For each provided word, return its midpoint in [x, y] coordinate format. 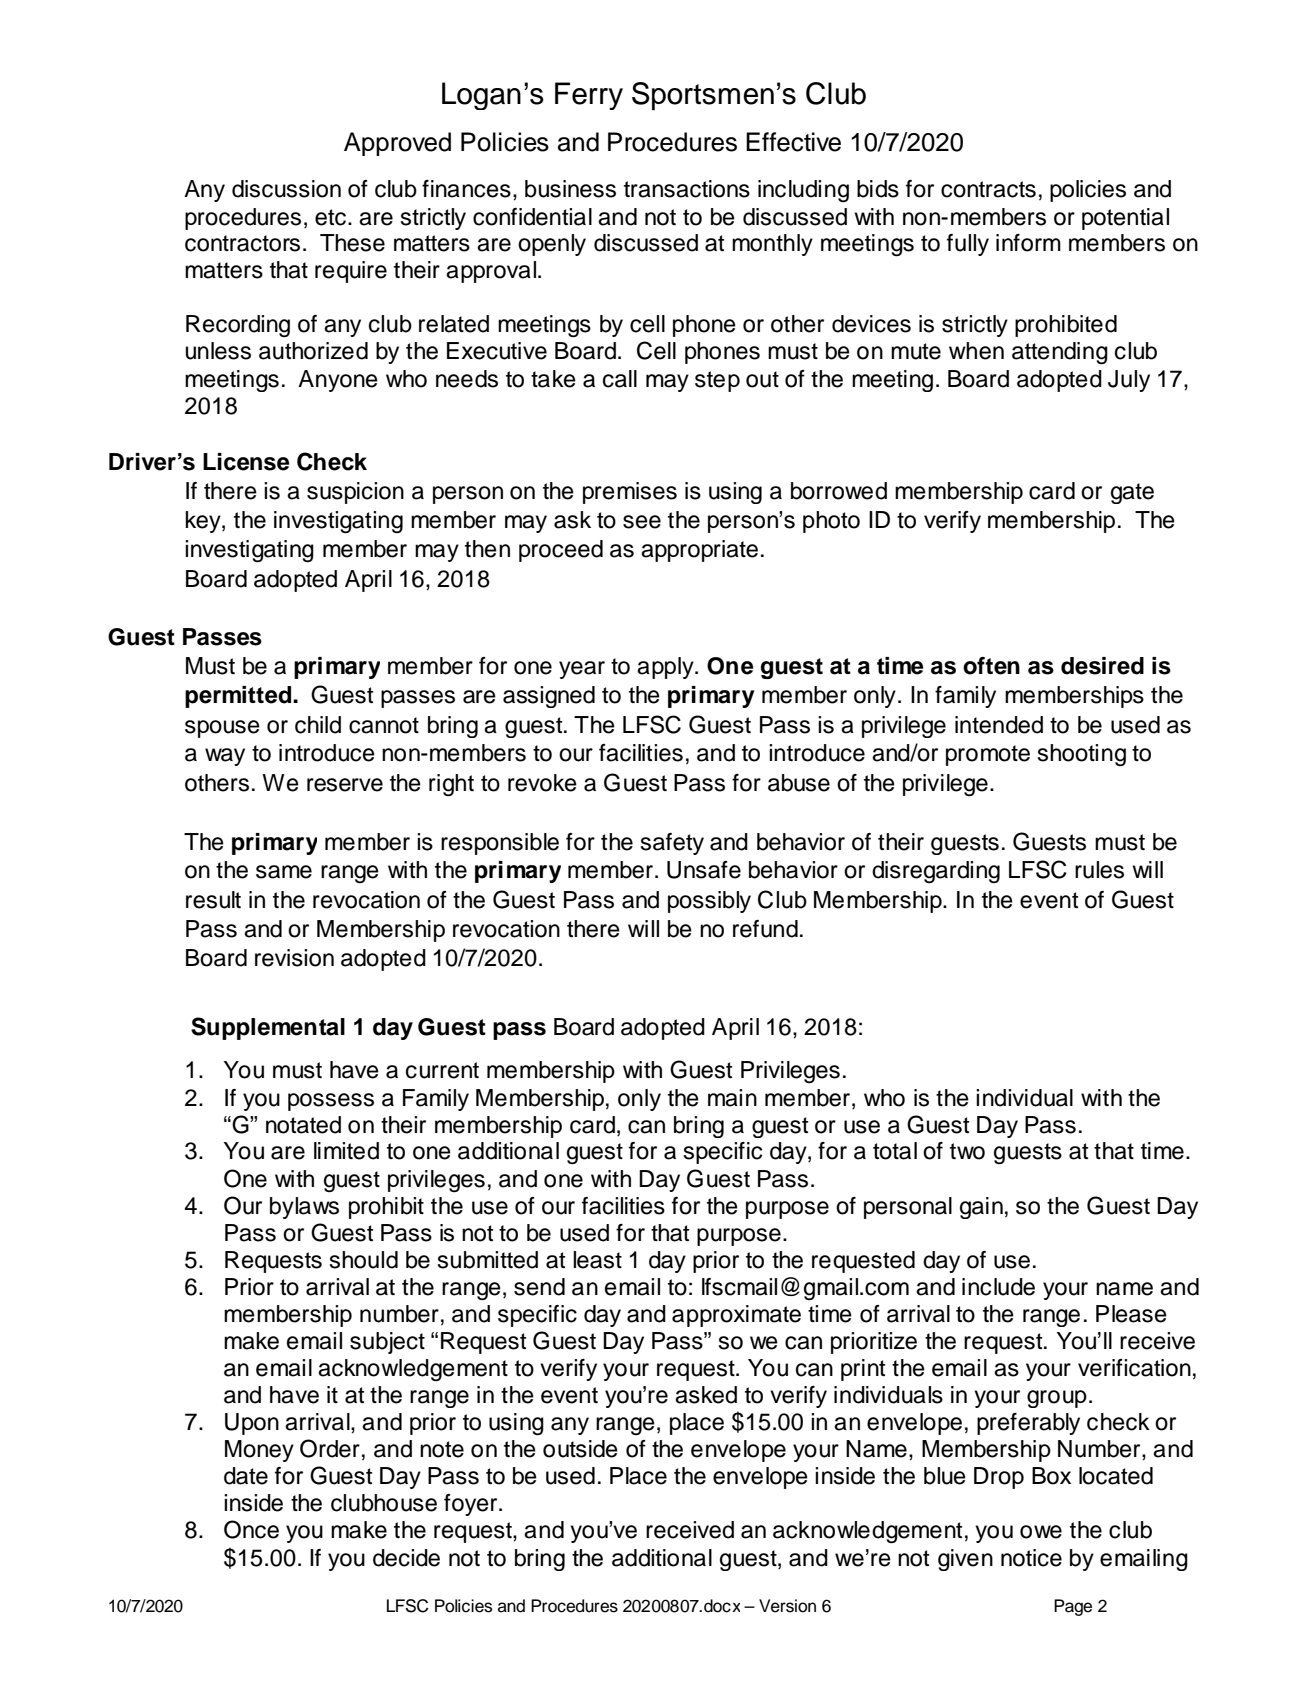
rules [1099, 870]
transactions [687, 189]
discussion [286, 189]
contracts [988, 189]
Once [251, 1529]
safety [672, 844]
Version [787, 1606]
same [284, 872]
